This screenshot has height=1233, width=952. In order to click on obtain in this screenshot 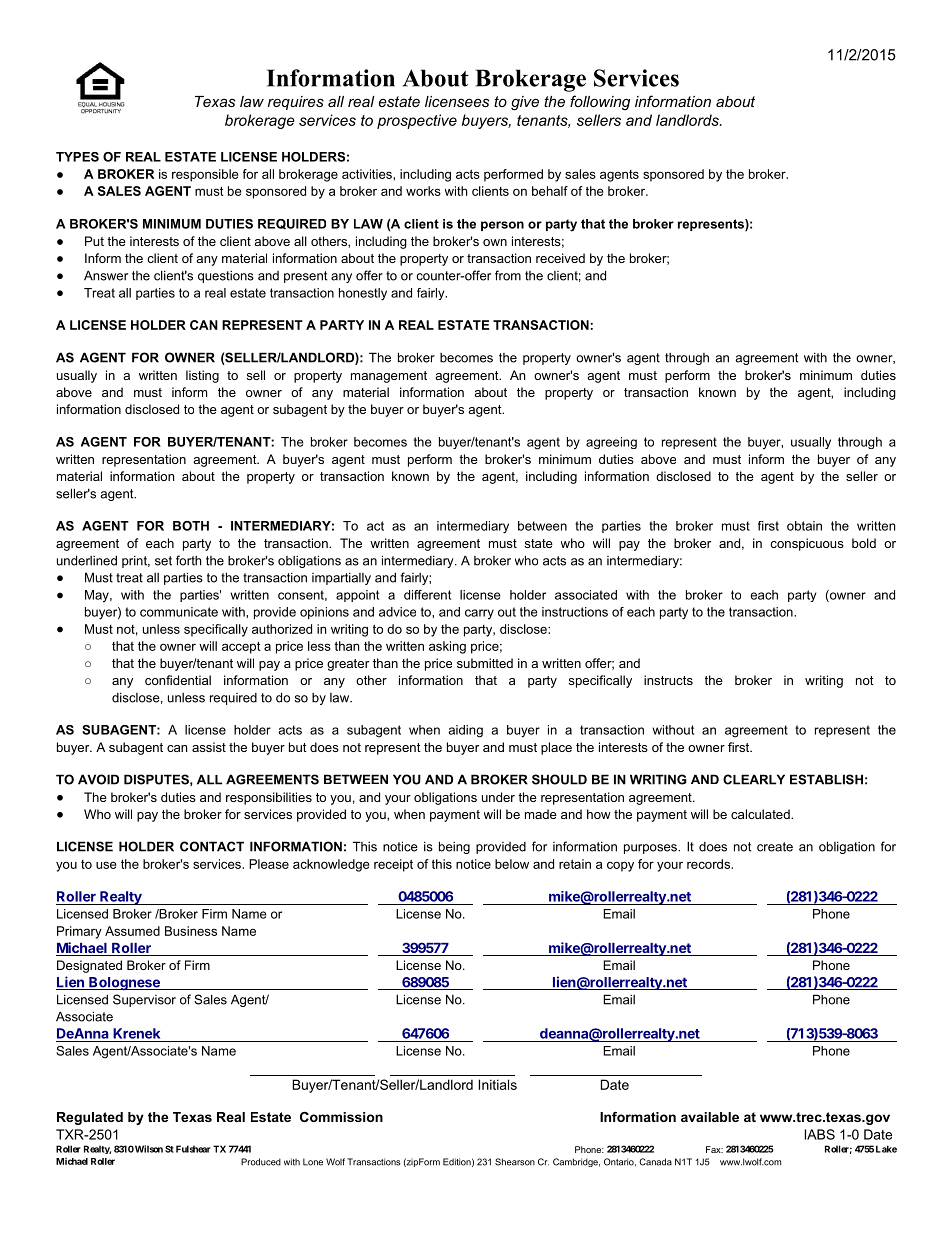, I will do `click(804, 526)`.
